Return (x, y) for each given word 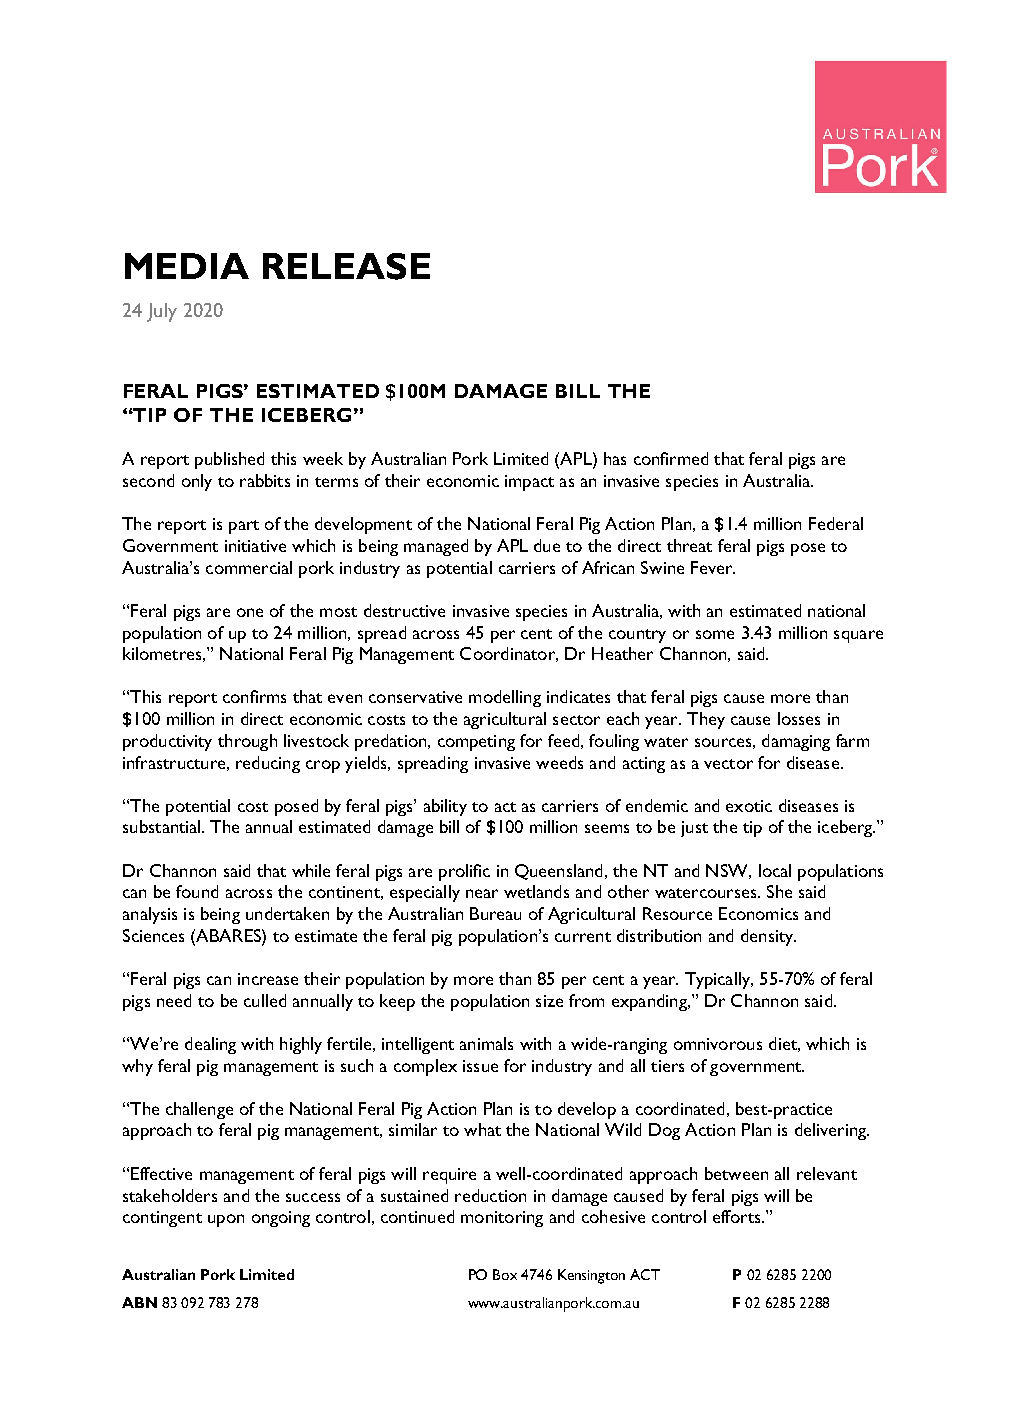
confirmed (671, 458)
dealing (210, 1045)
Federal (836, 523)
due (547, 545)
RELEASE (346, 266)
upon (226, 1220)
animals (486, 1043)
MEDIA (187, 266)
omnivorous (718, 1044)
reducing (268, 764)
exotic (749, 806)
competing (476, 743)
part (244, 527)
